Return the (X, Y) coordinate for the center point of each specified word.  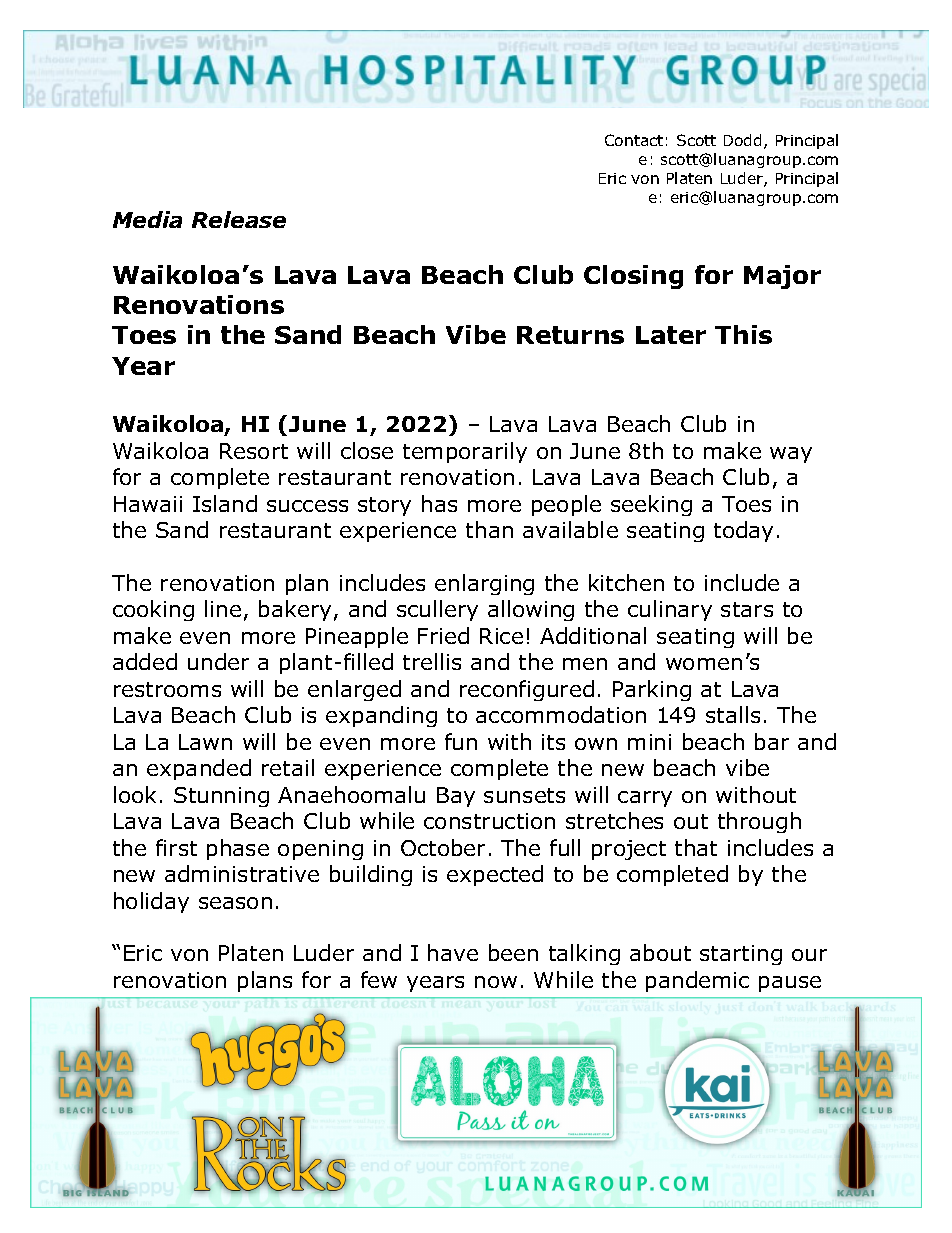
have (453, 952)
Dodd (742, 140)
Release (239, 219)
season (235, 903)
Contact (634, 140)
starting (741, 955)
